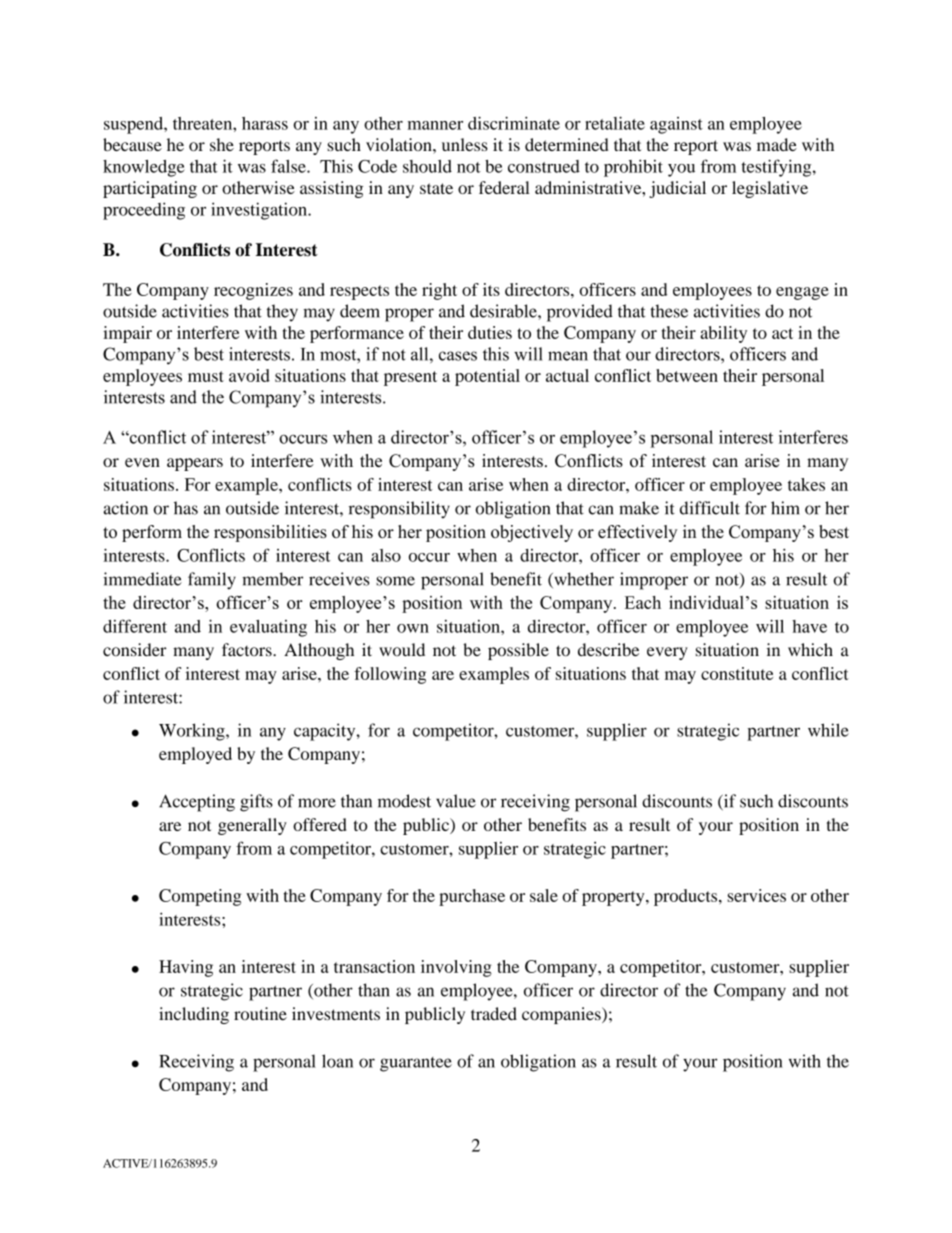 Image resolution: width=952 pixels, height=1233 pixels. I want to click on she, so click(222, 144).
